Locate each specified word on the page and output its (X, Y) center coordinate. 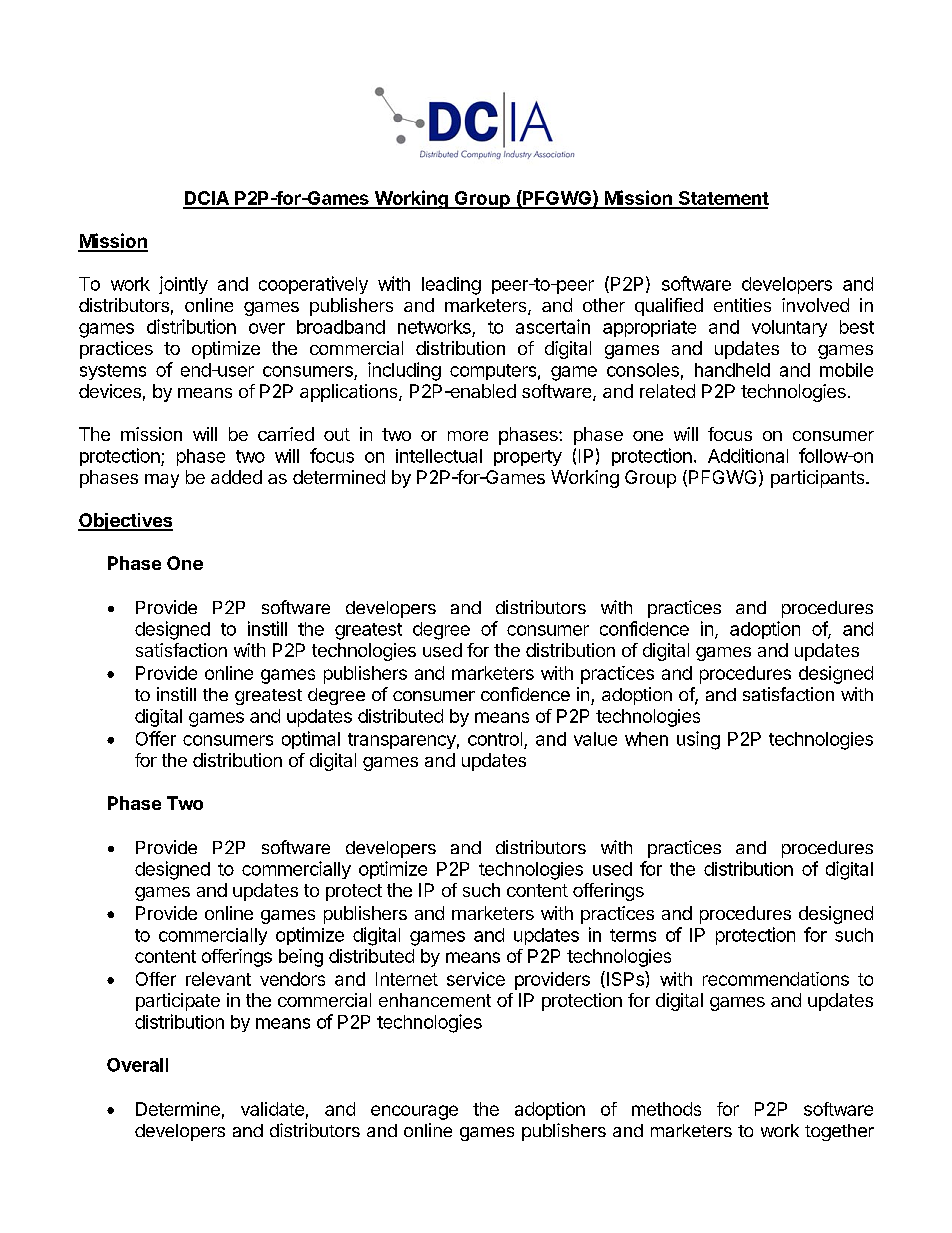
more (468, 436)
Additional (748, 455)
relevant (218, 979)
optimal (311, 740)
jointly (183, 285)
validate (272, 1109)
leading (451, 286)
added (236, 477)
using (698, 740)
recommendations (776, 979)
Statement (722, 199)
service (476, 979)
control (495, 739)
